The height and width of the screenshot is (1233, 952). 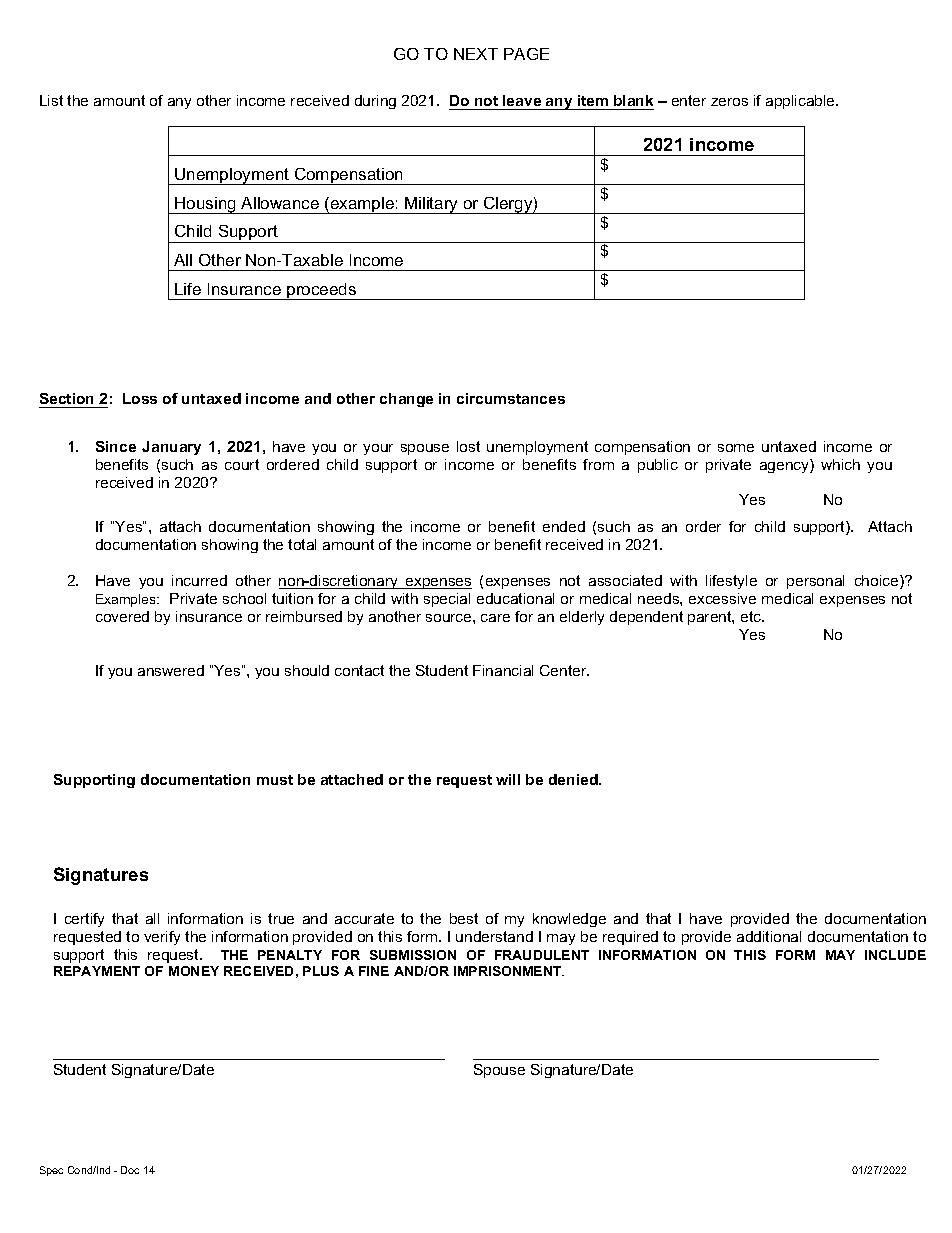 I want to click on will, so click(x=508, y=779).
